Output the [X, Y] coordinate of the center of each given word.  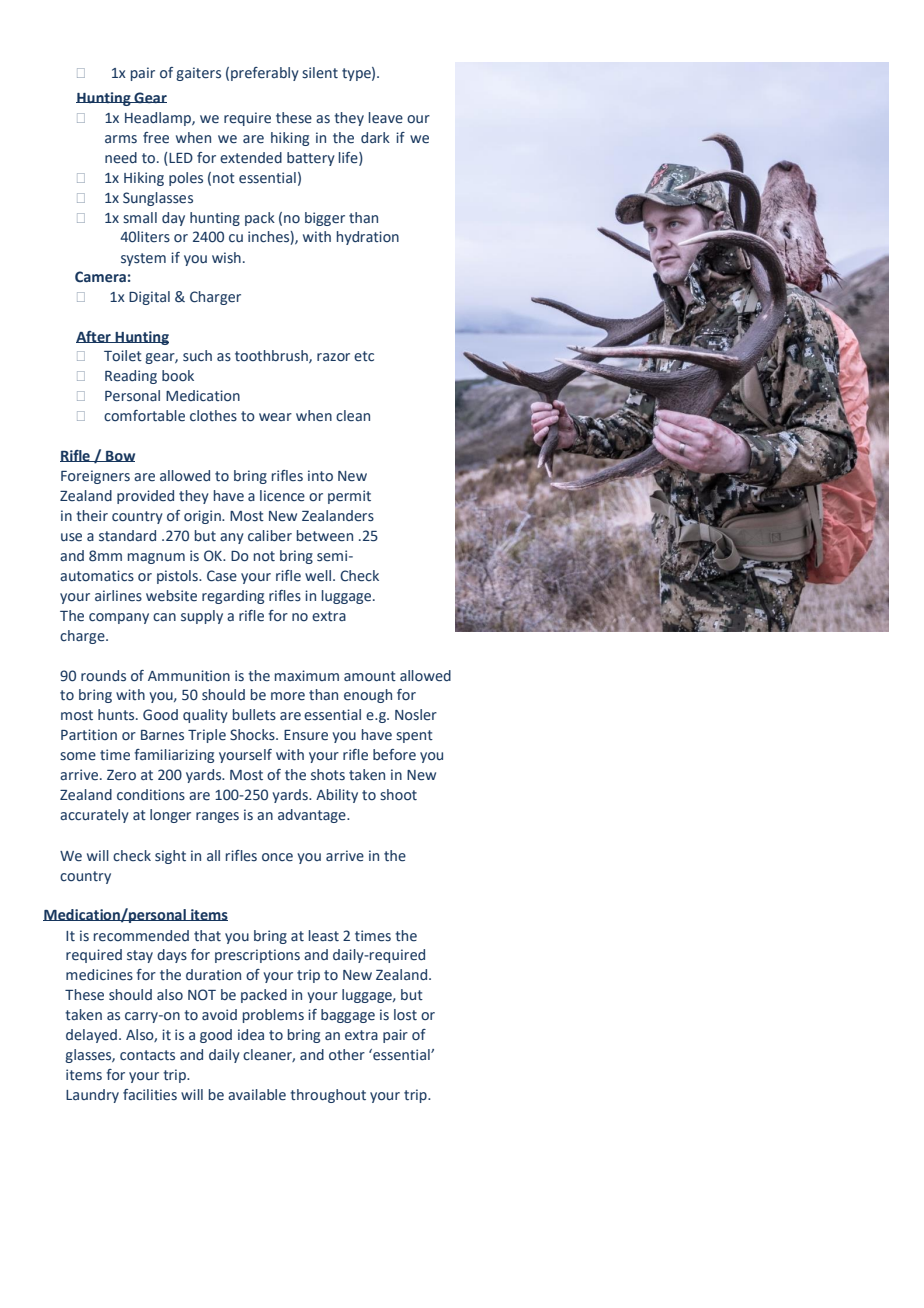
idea [251, 1035]
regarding [233, 597]
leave [386, 118]
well [318, 575]
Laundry [92, 1096]
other [347, 1055]
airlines [118, 596]
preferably [265, 74]
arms [121, 139]
